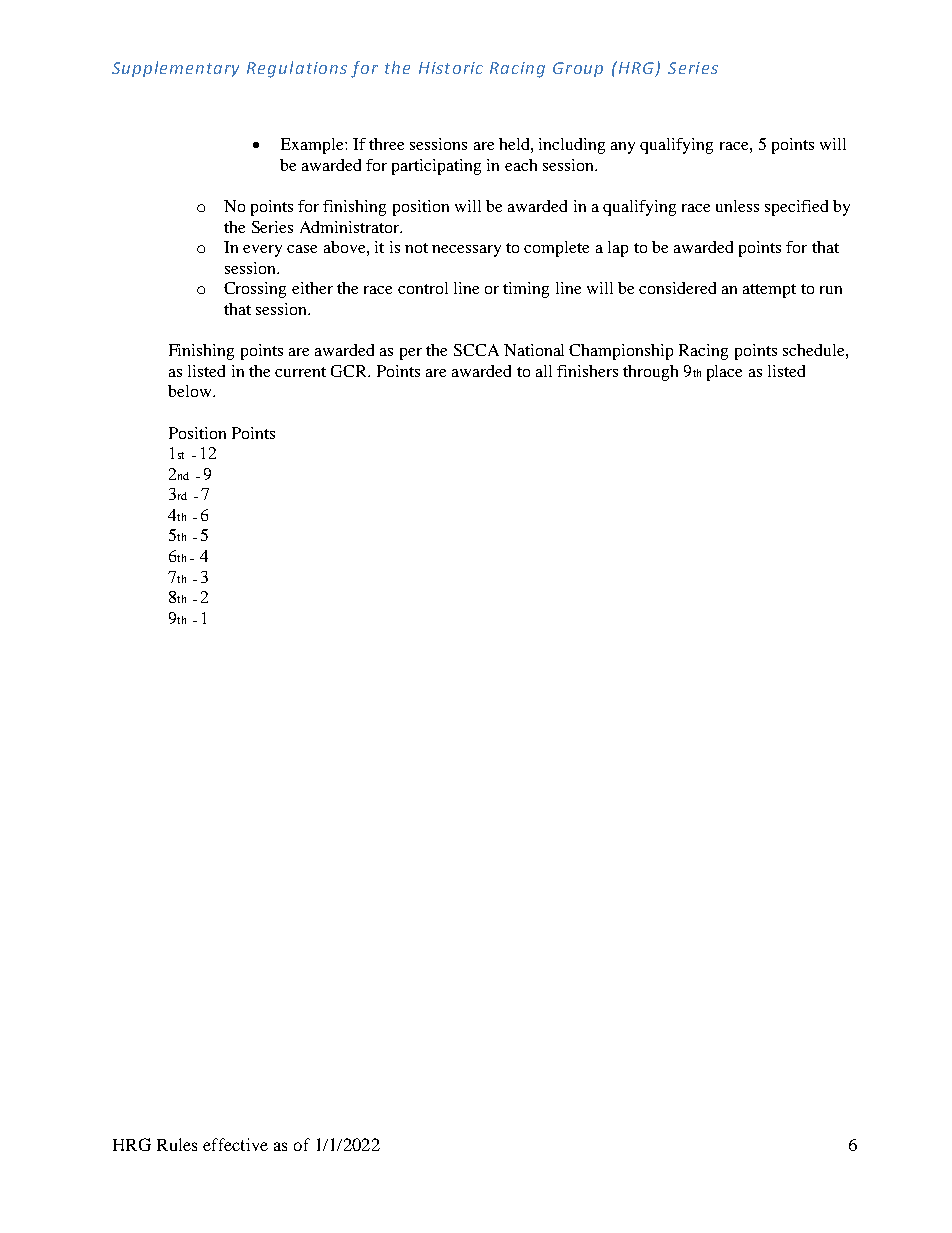  Describe the element at coordinates (650, 373) in the screenshot. I see `through` at that location.
